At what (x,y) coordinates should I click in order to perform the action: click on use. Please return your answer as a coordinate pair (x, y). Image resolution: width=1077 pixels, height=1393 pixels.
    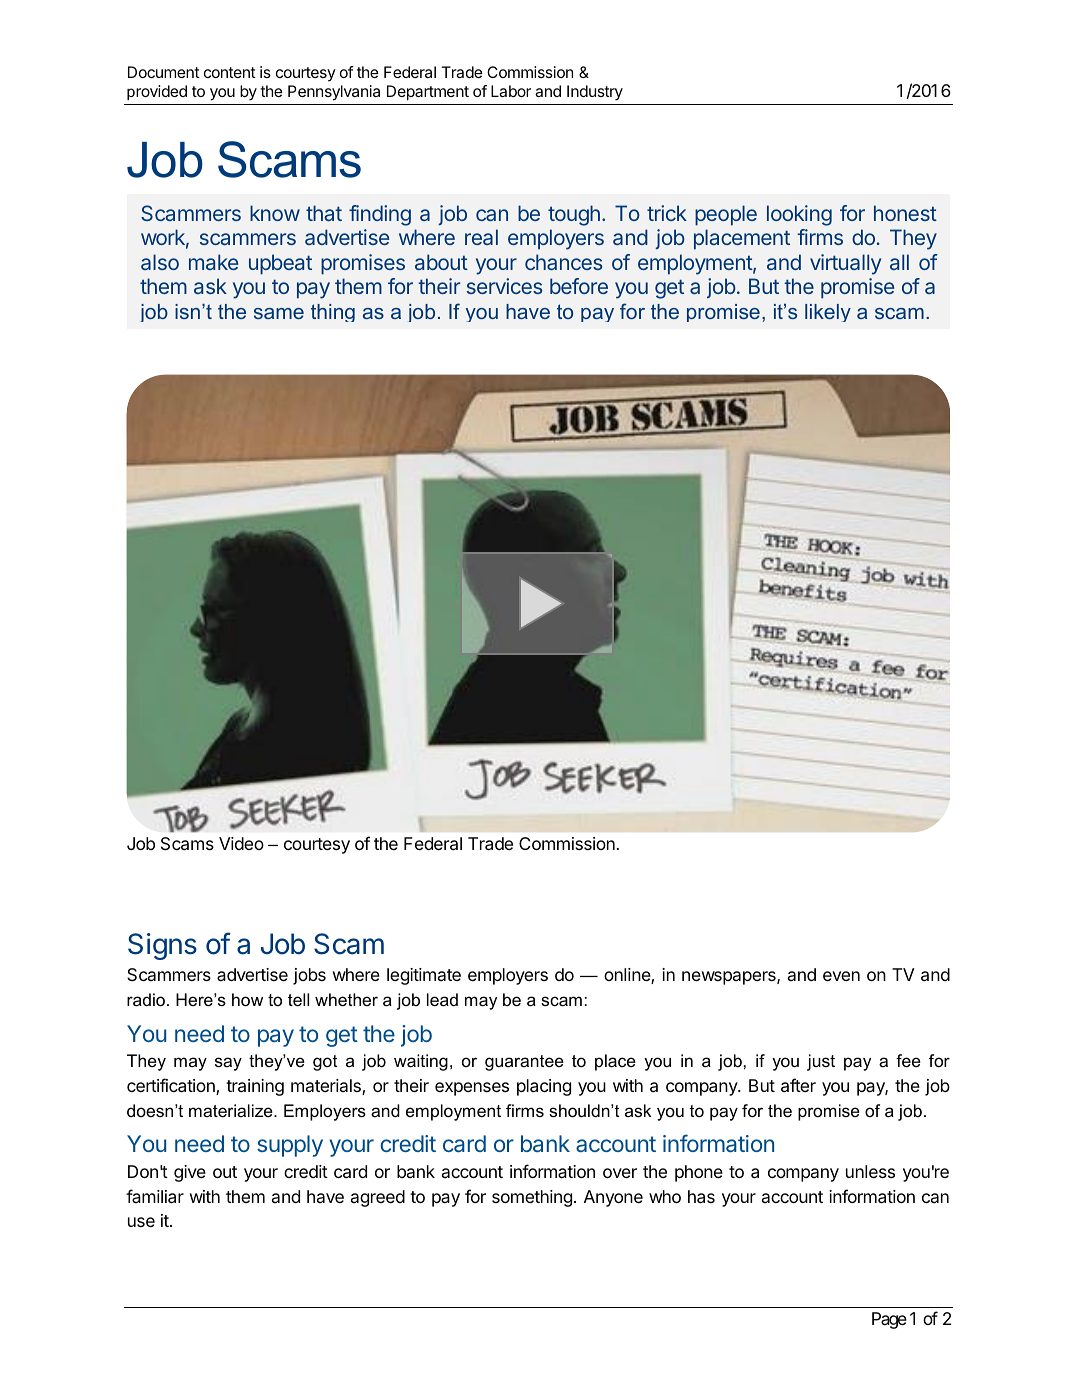
    Looking at the image, I should click on (141, 1222).
